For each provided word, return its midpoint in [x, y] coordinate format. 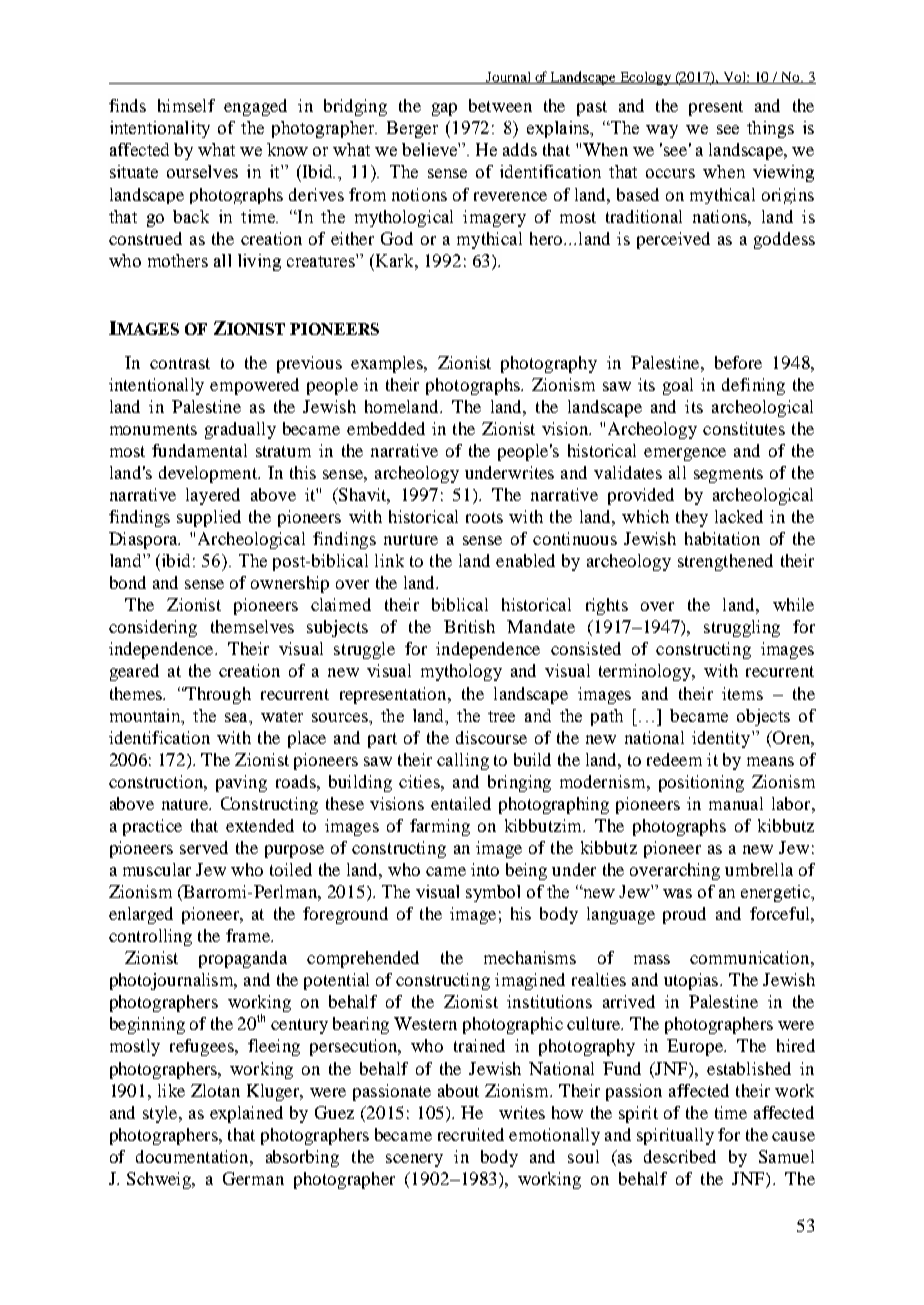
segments [728, 475]
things [770, 129]
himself [186, 105]
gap [444, 109]
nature [186, 804]
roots [484, 517]
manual [736, 803]
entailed [461, 803]
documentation [193, 1156]
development [209, 474]
